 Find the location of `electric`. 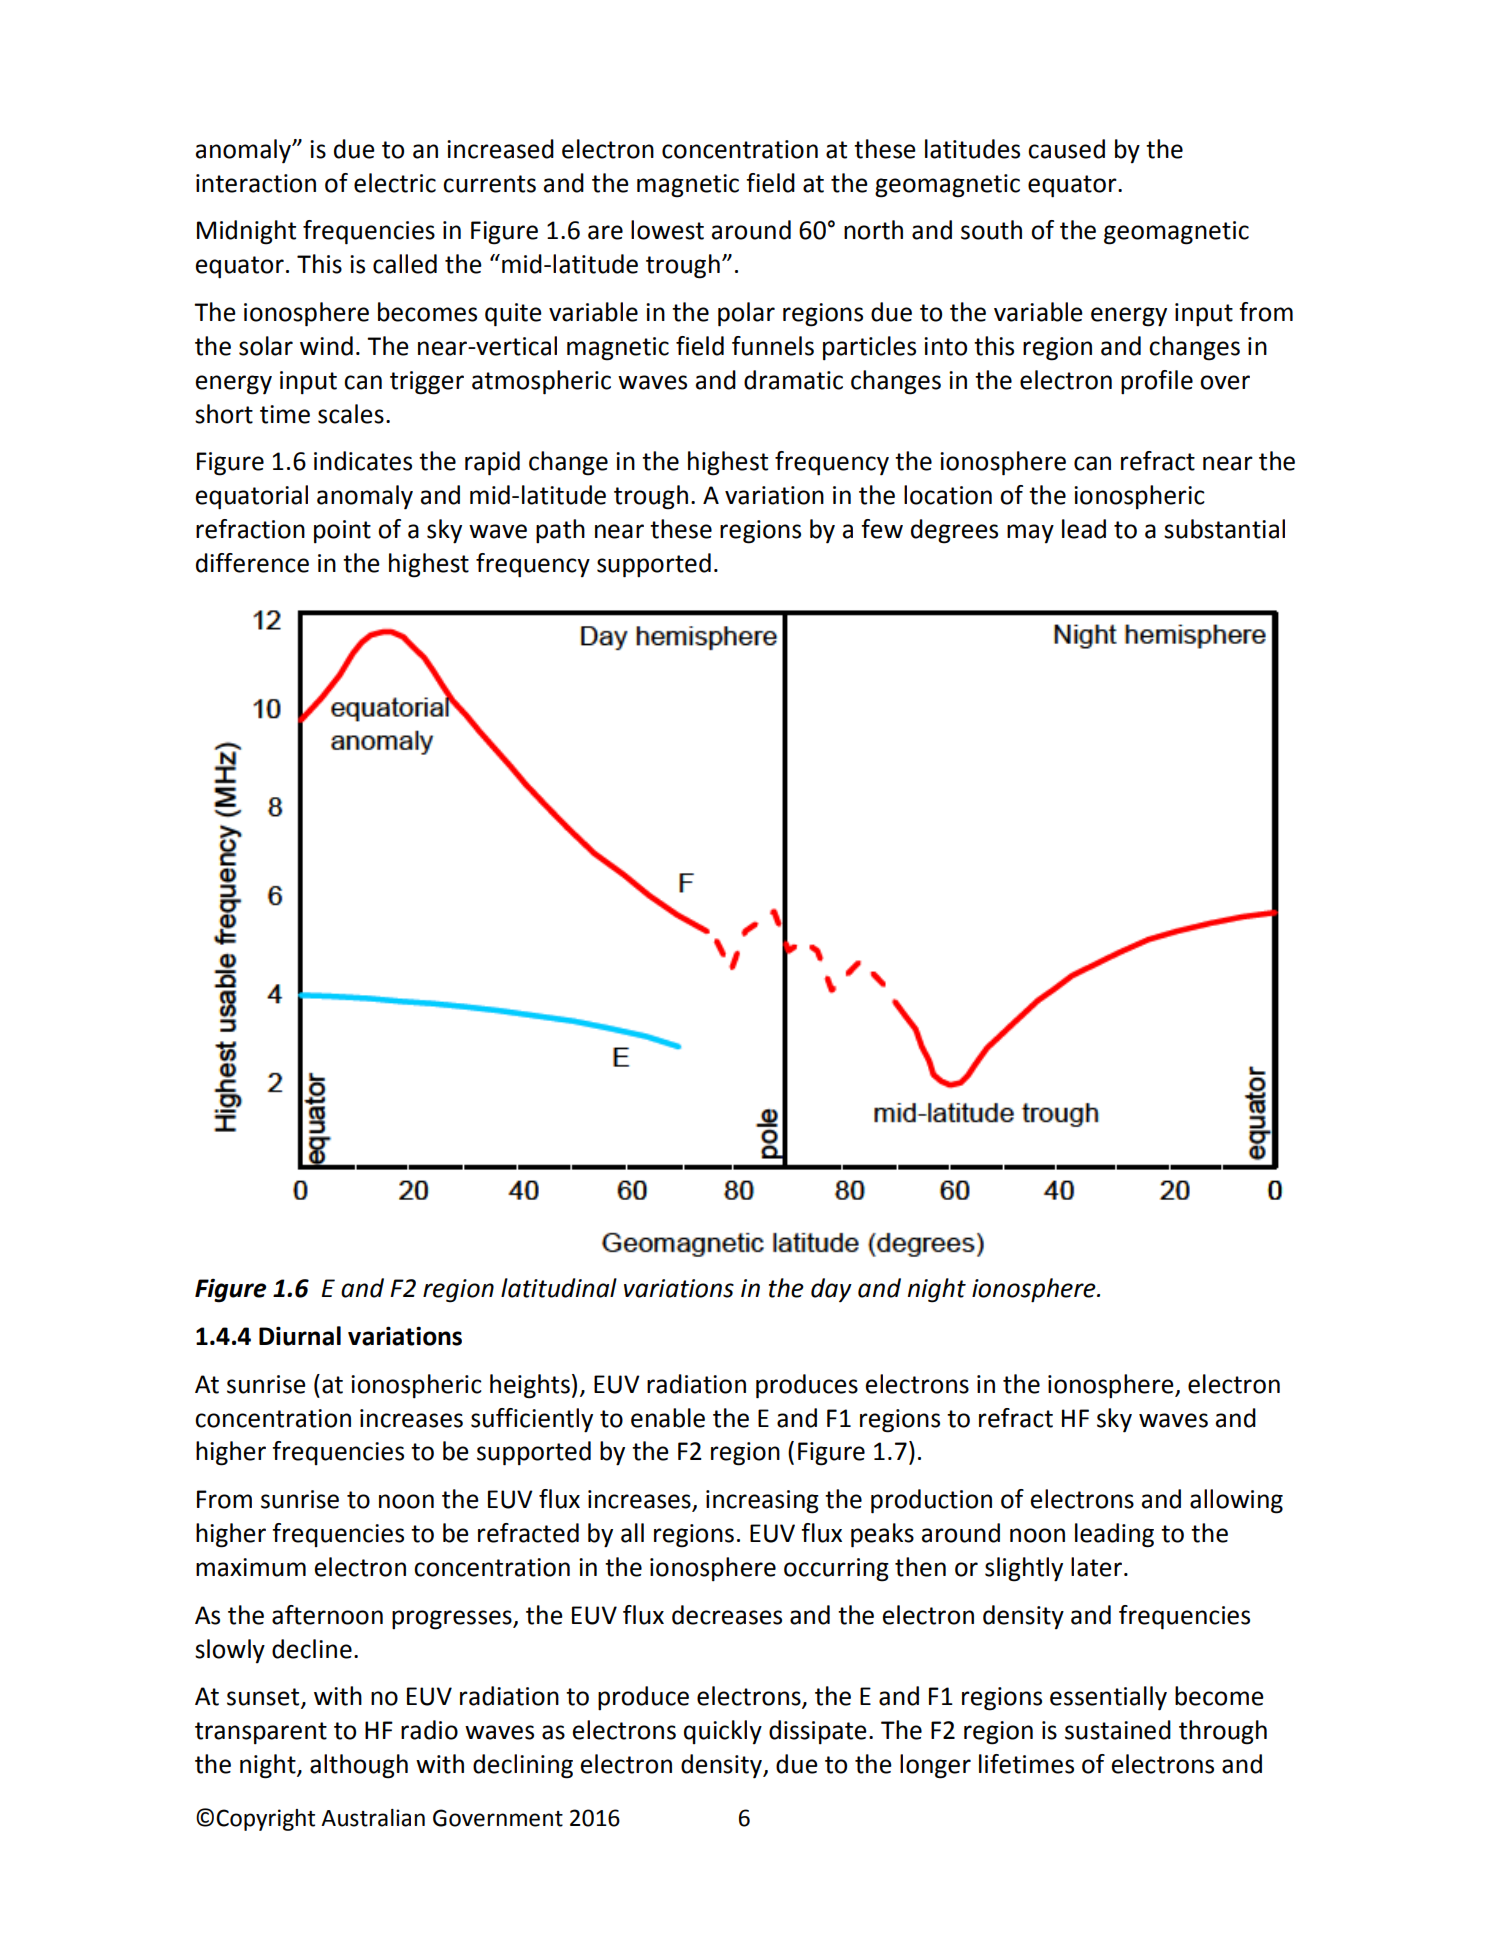

electric is located at coordinates (395, 183).
